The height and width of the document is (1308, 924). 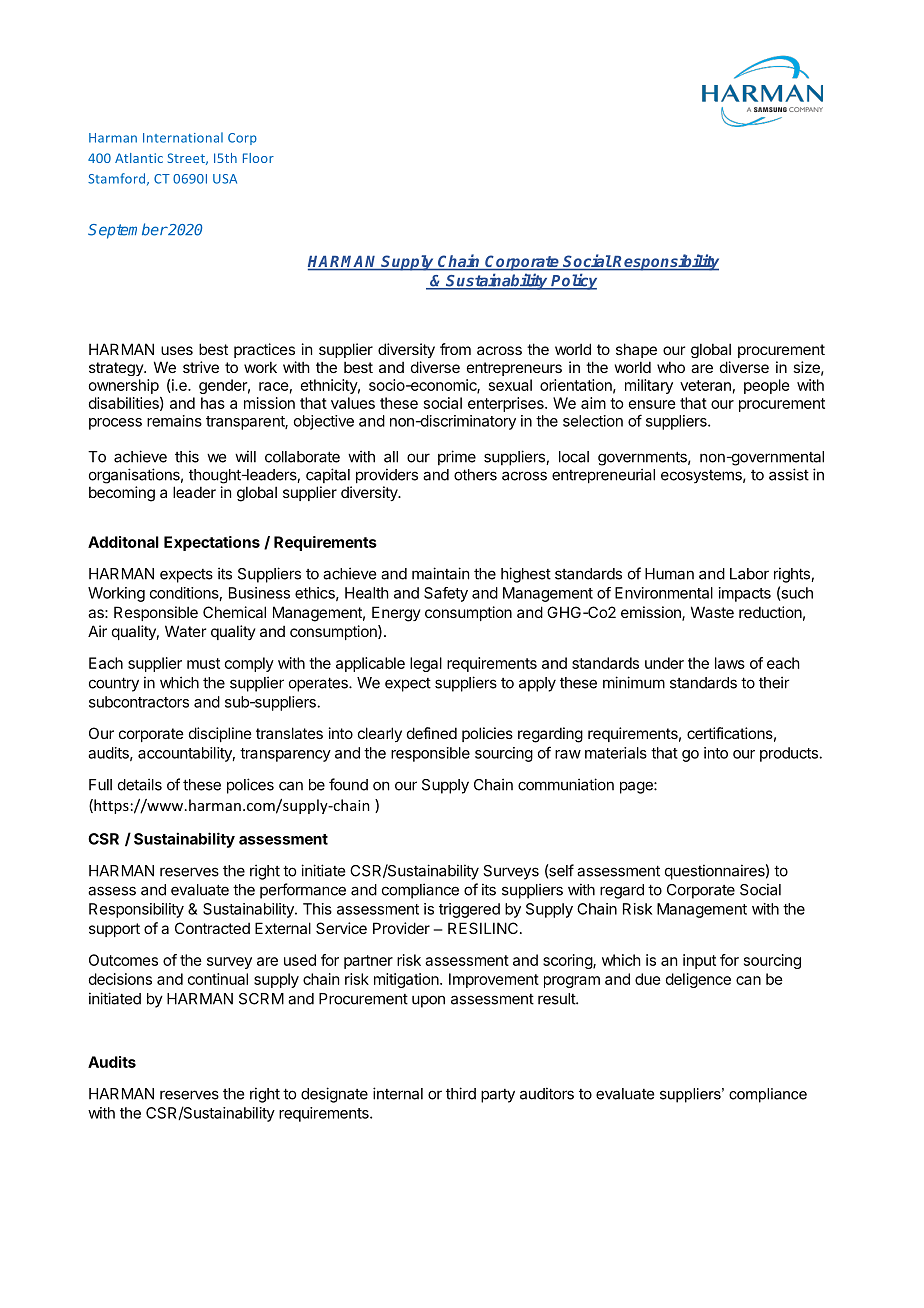 What do you see at coordinates (432, 733) in the document?
I see `defined` at bounding box center [432, 733].
